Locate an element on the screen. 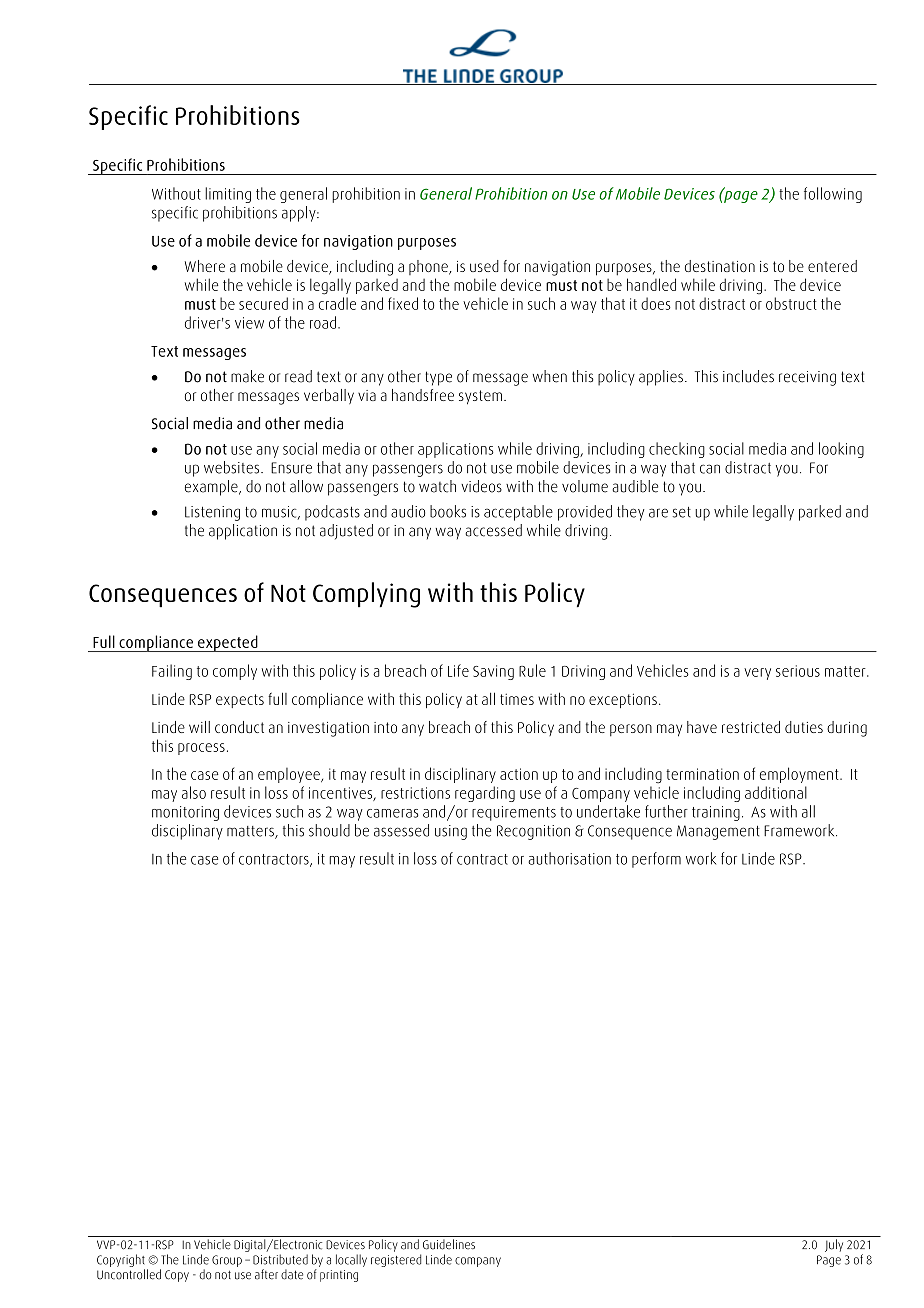 This screenshot has width=924, height=1308. restricted is located at coordinates (751, 727).
